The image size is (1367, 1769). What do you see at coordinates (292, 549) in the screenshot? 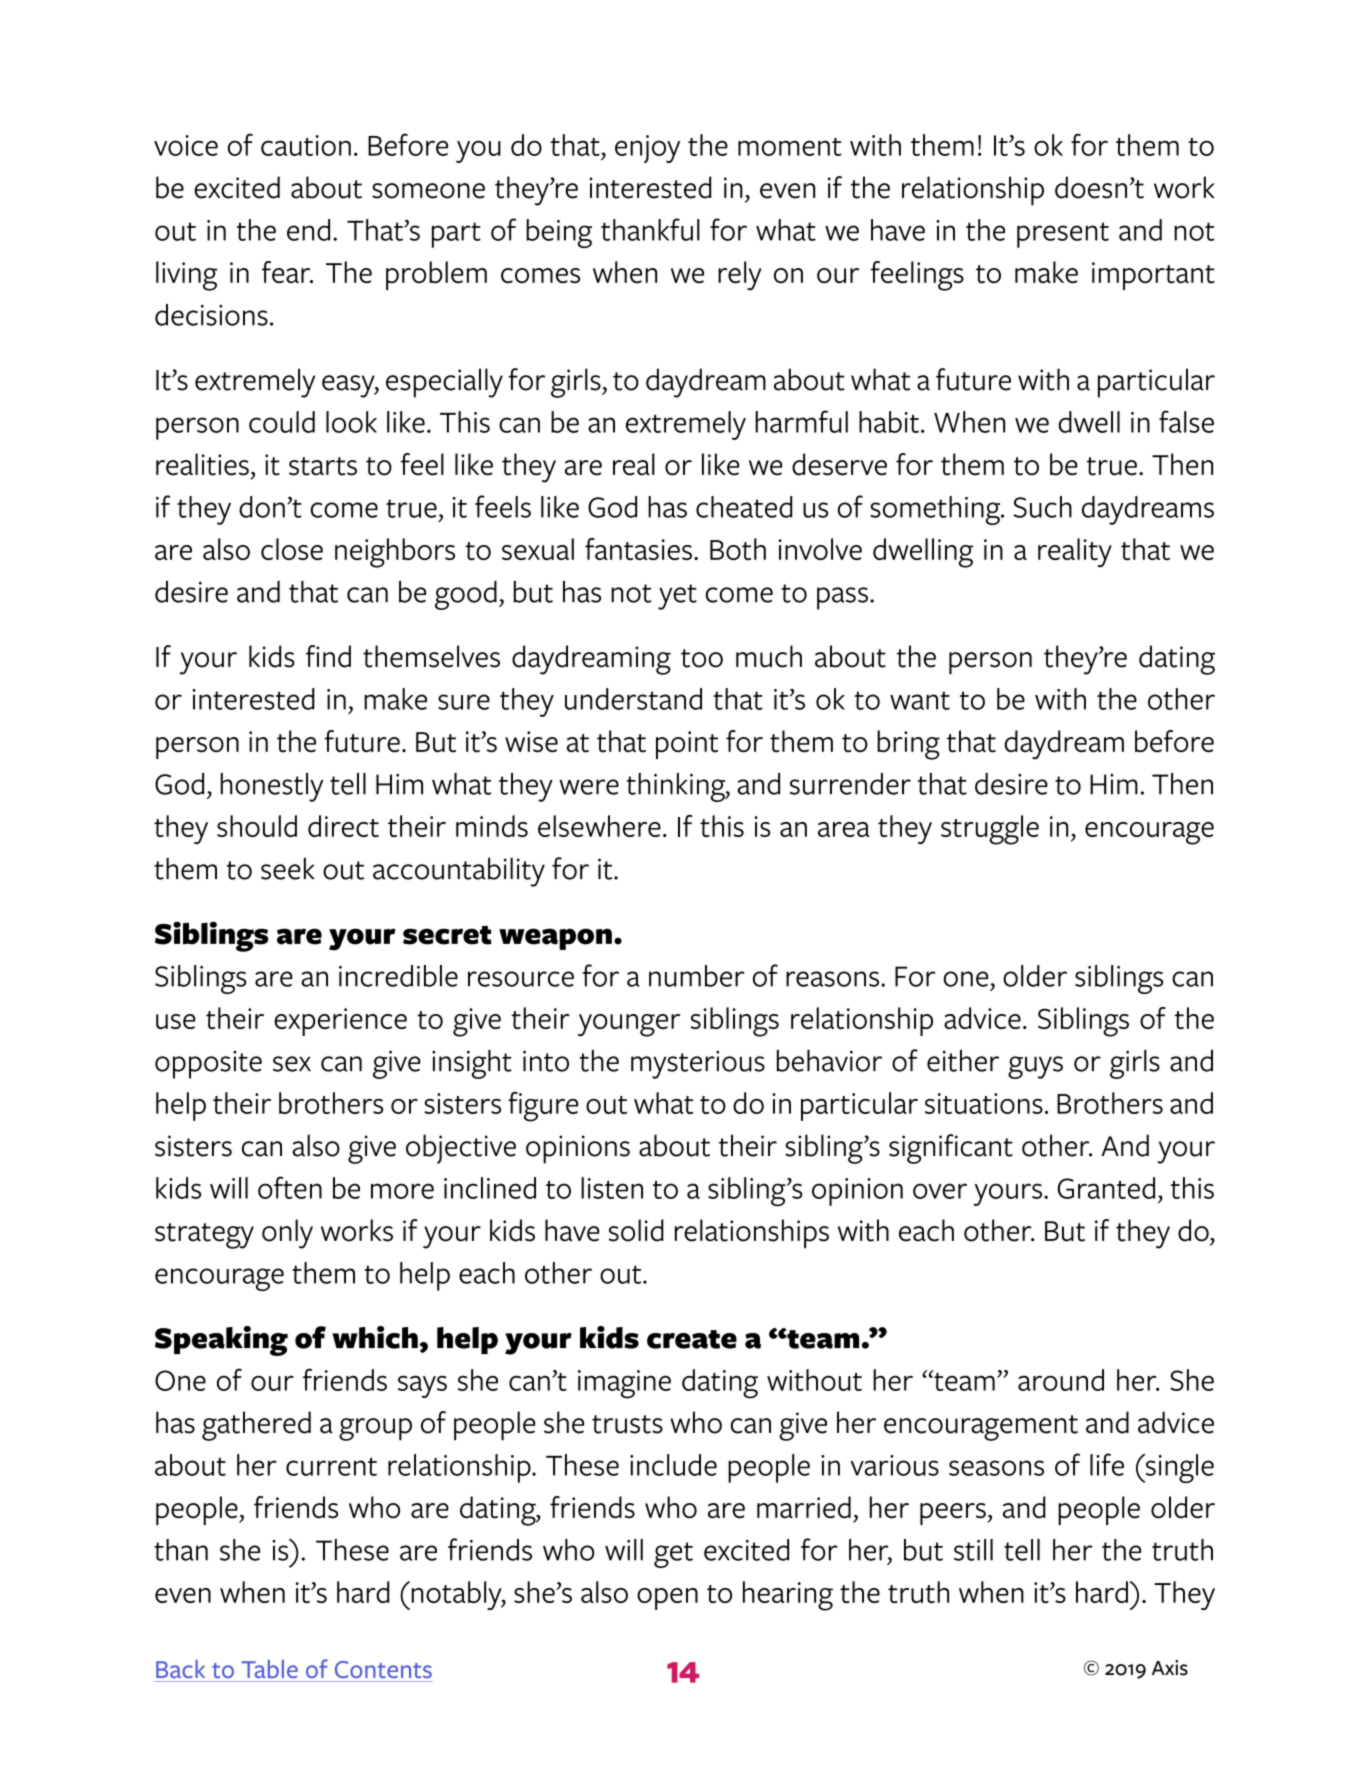
I see `close` at bounding box center [292, 549].
